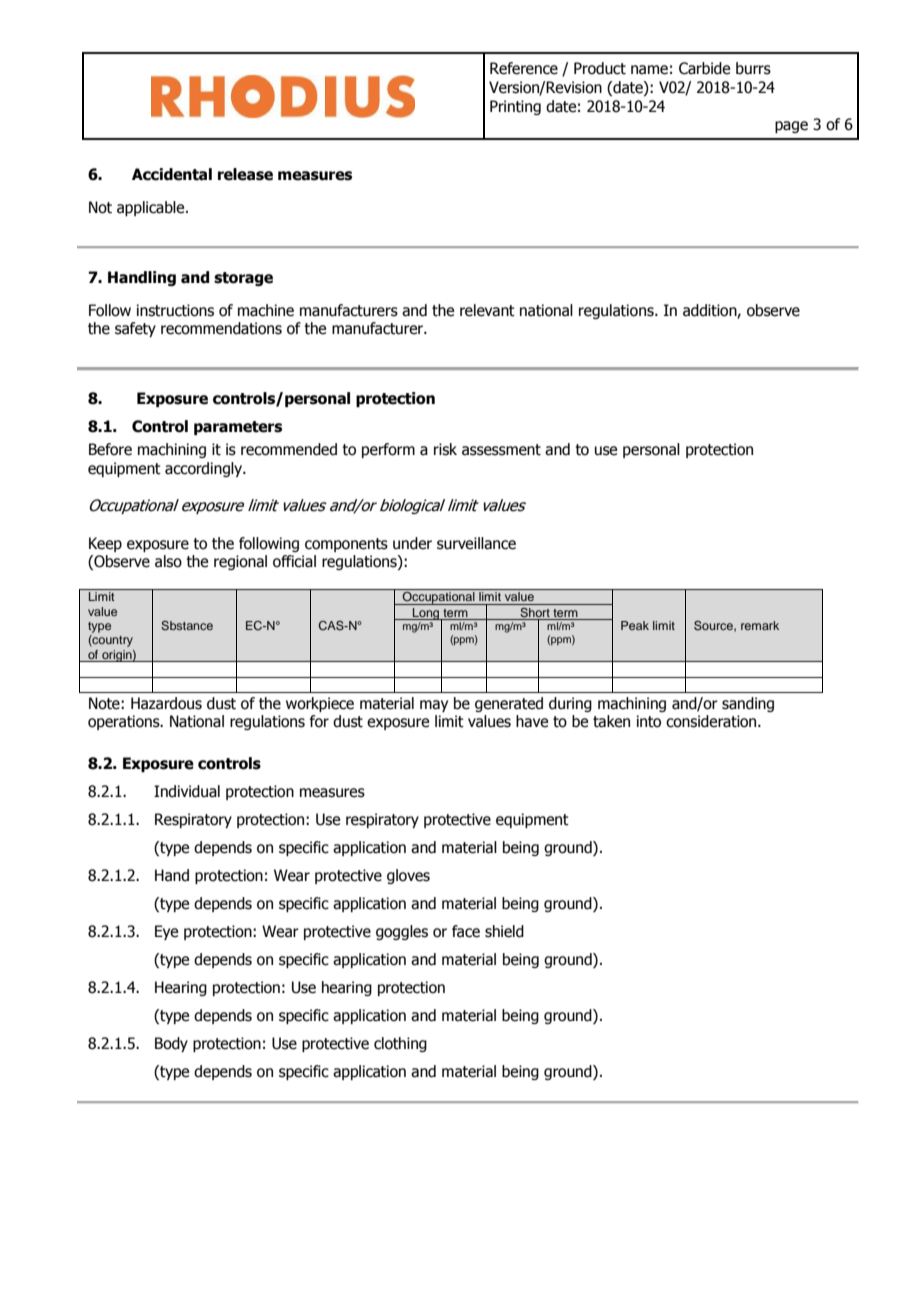  What do you see at coordinates (172, 174) in the image?
I see `Accidental` at bounding box center [172, 174].
